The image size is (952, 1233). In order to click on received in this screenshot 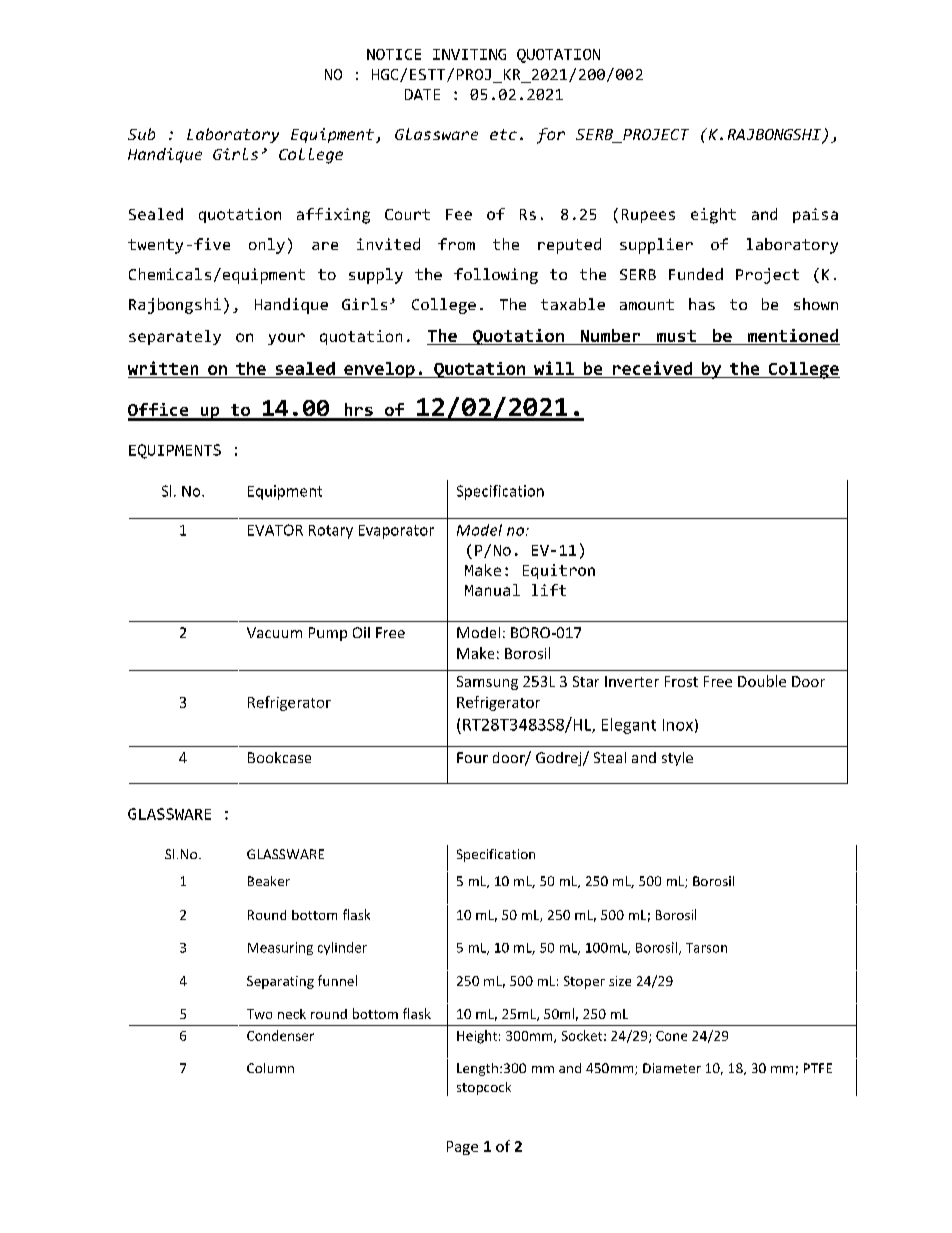, I will do `click(652, 368)`.
